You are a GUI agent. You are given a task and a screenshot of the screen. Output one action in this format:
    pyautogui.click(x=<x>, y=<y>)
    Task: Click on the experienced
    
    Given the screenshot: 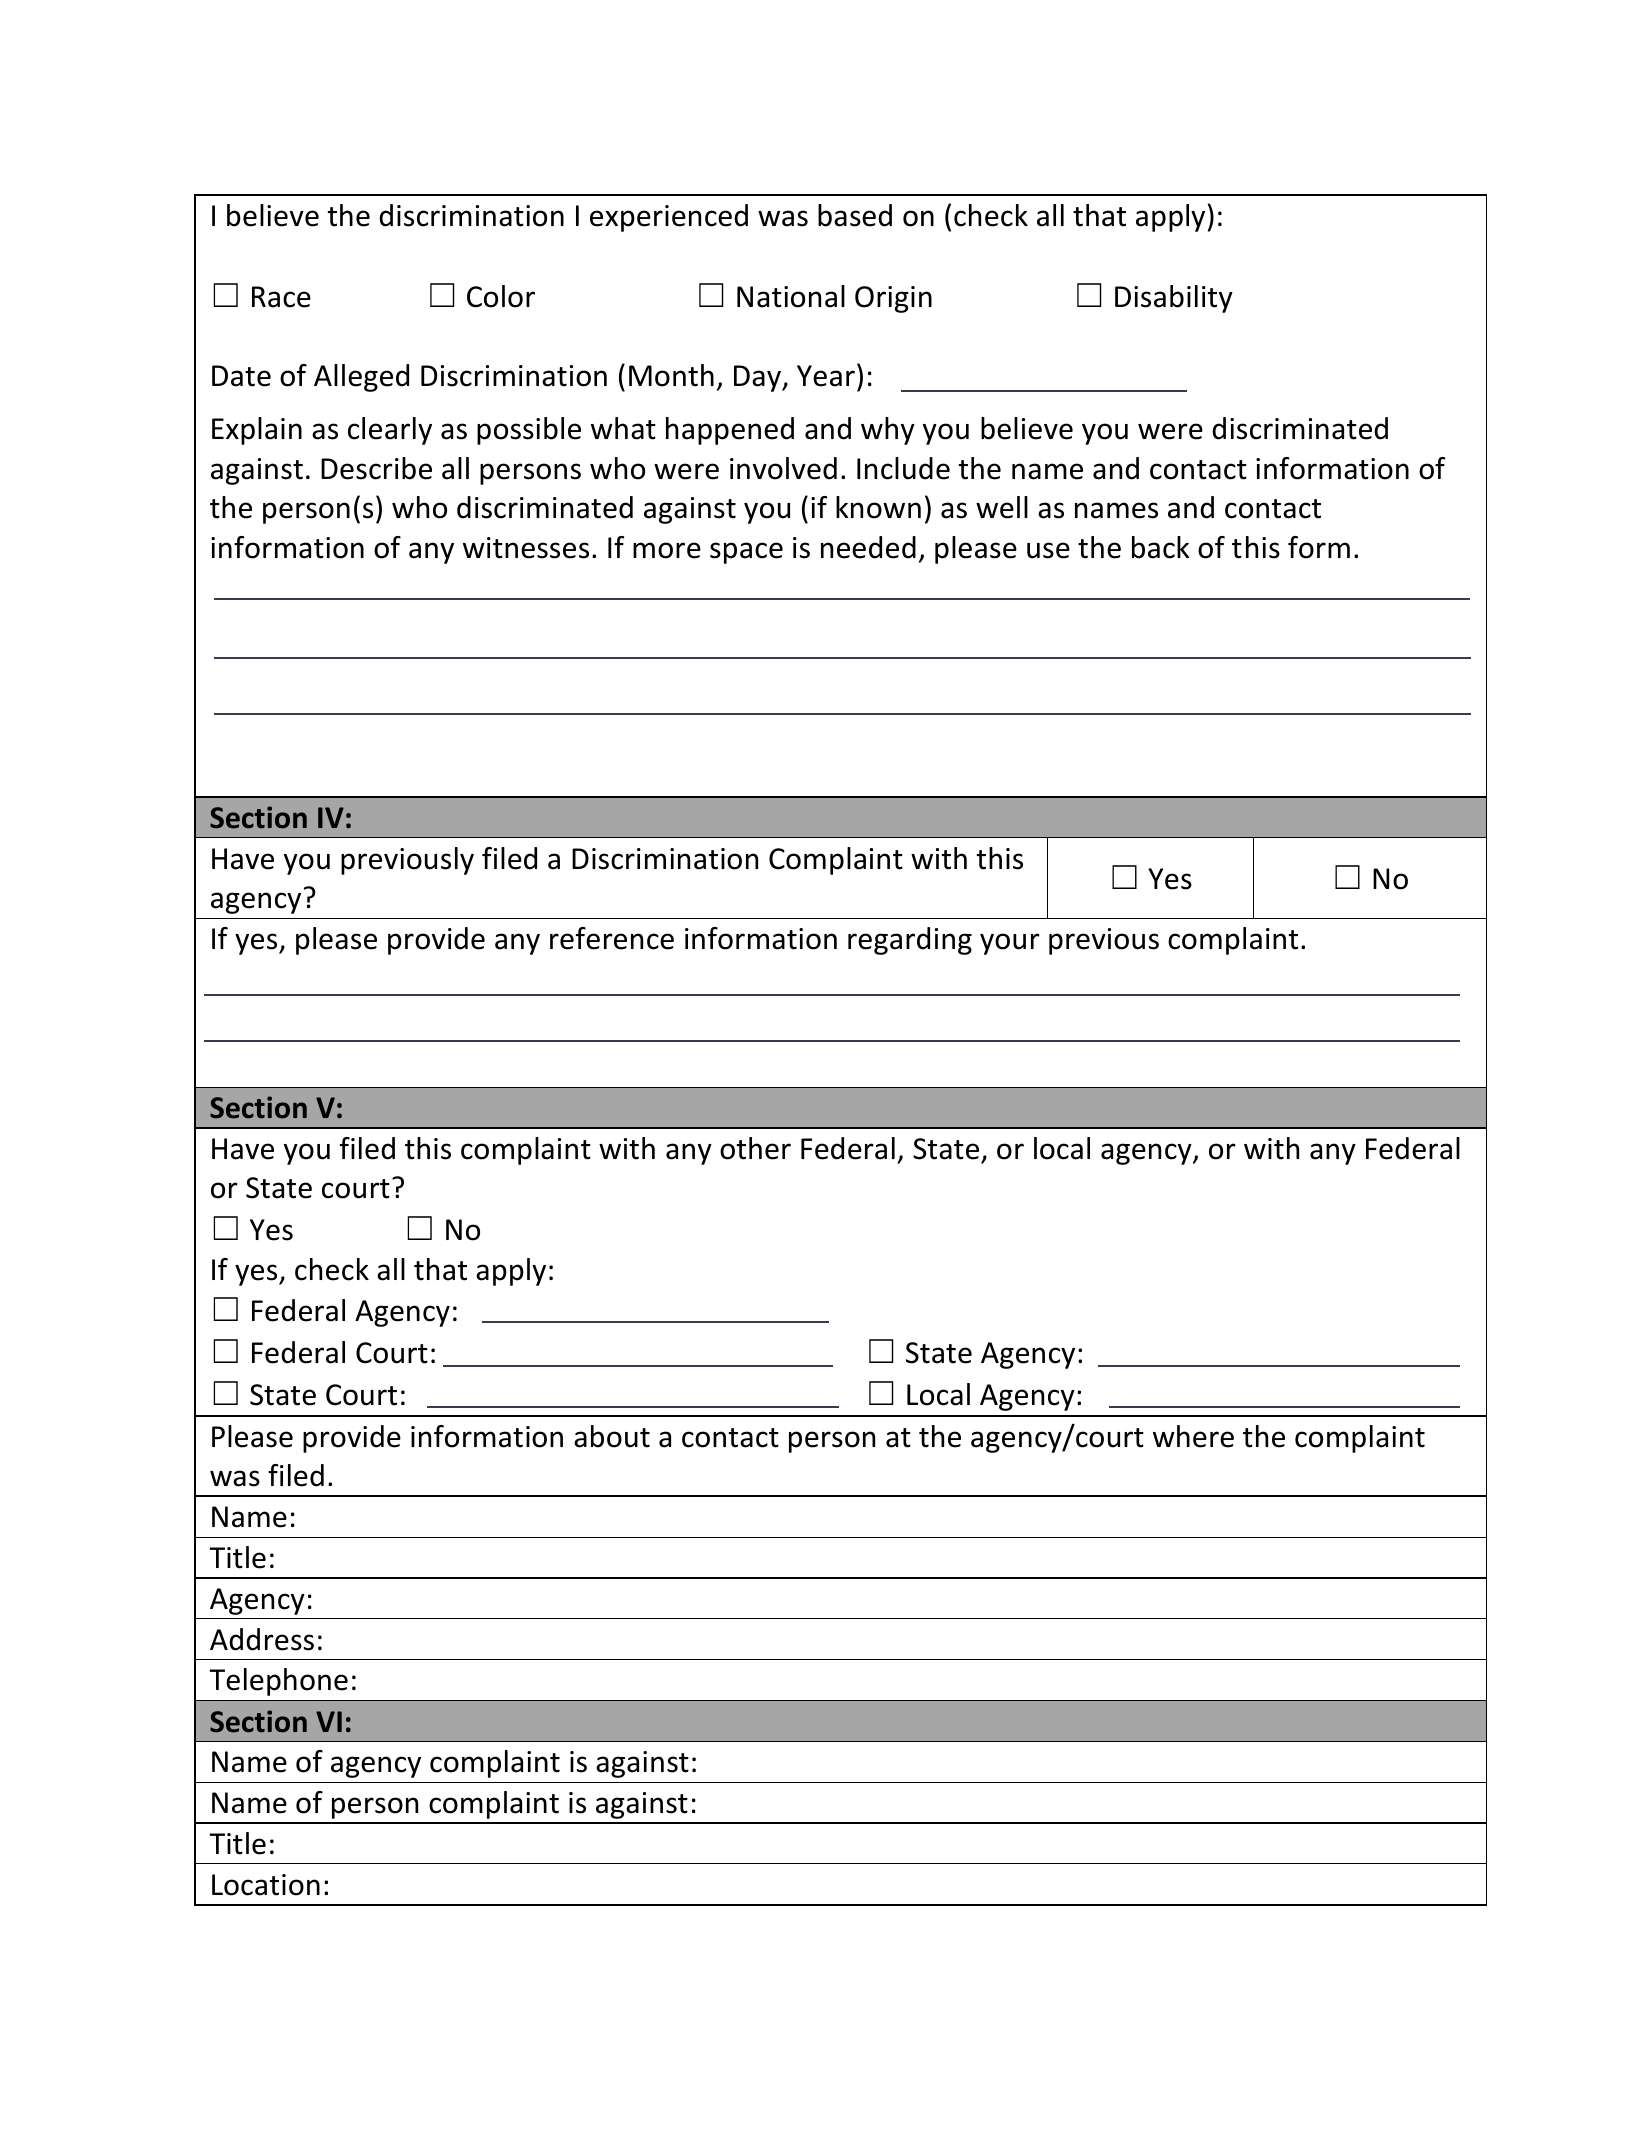 What is the action you would take?
    pyautogui.click(x=669, y=218)
